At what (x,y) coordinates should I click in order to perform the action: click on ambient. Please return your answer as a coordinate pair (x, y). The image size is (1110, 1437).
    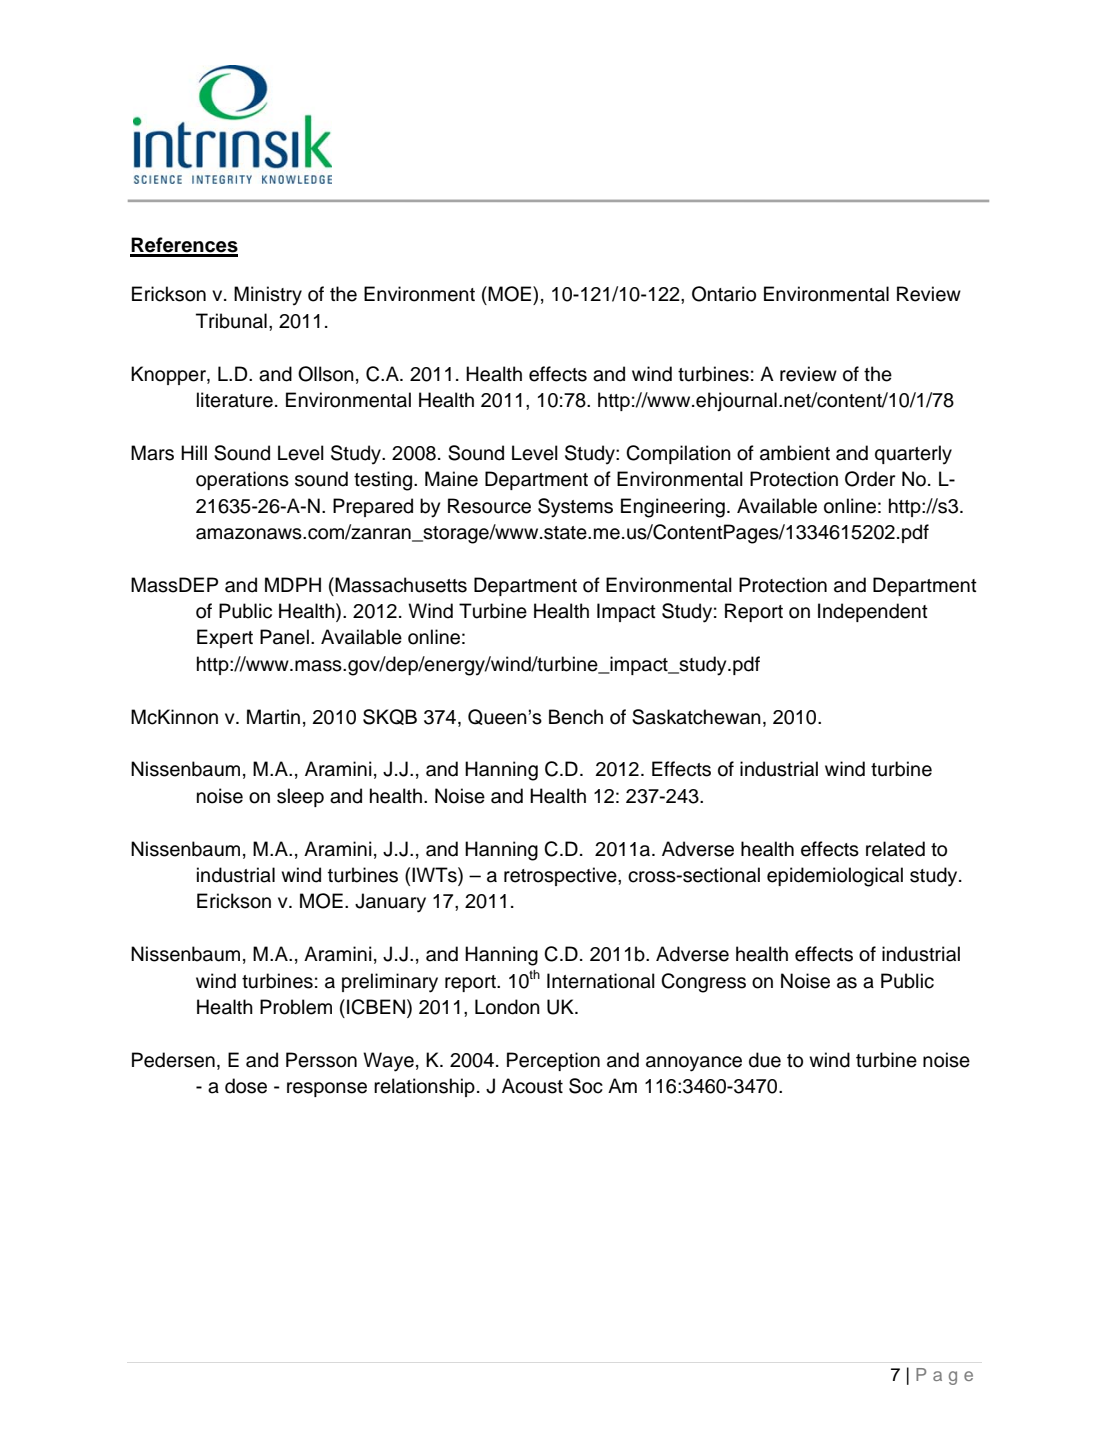
    Looking at the image, I should click on (795, 453).
